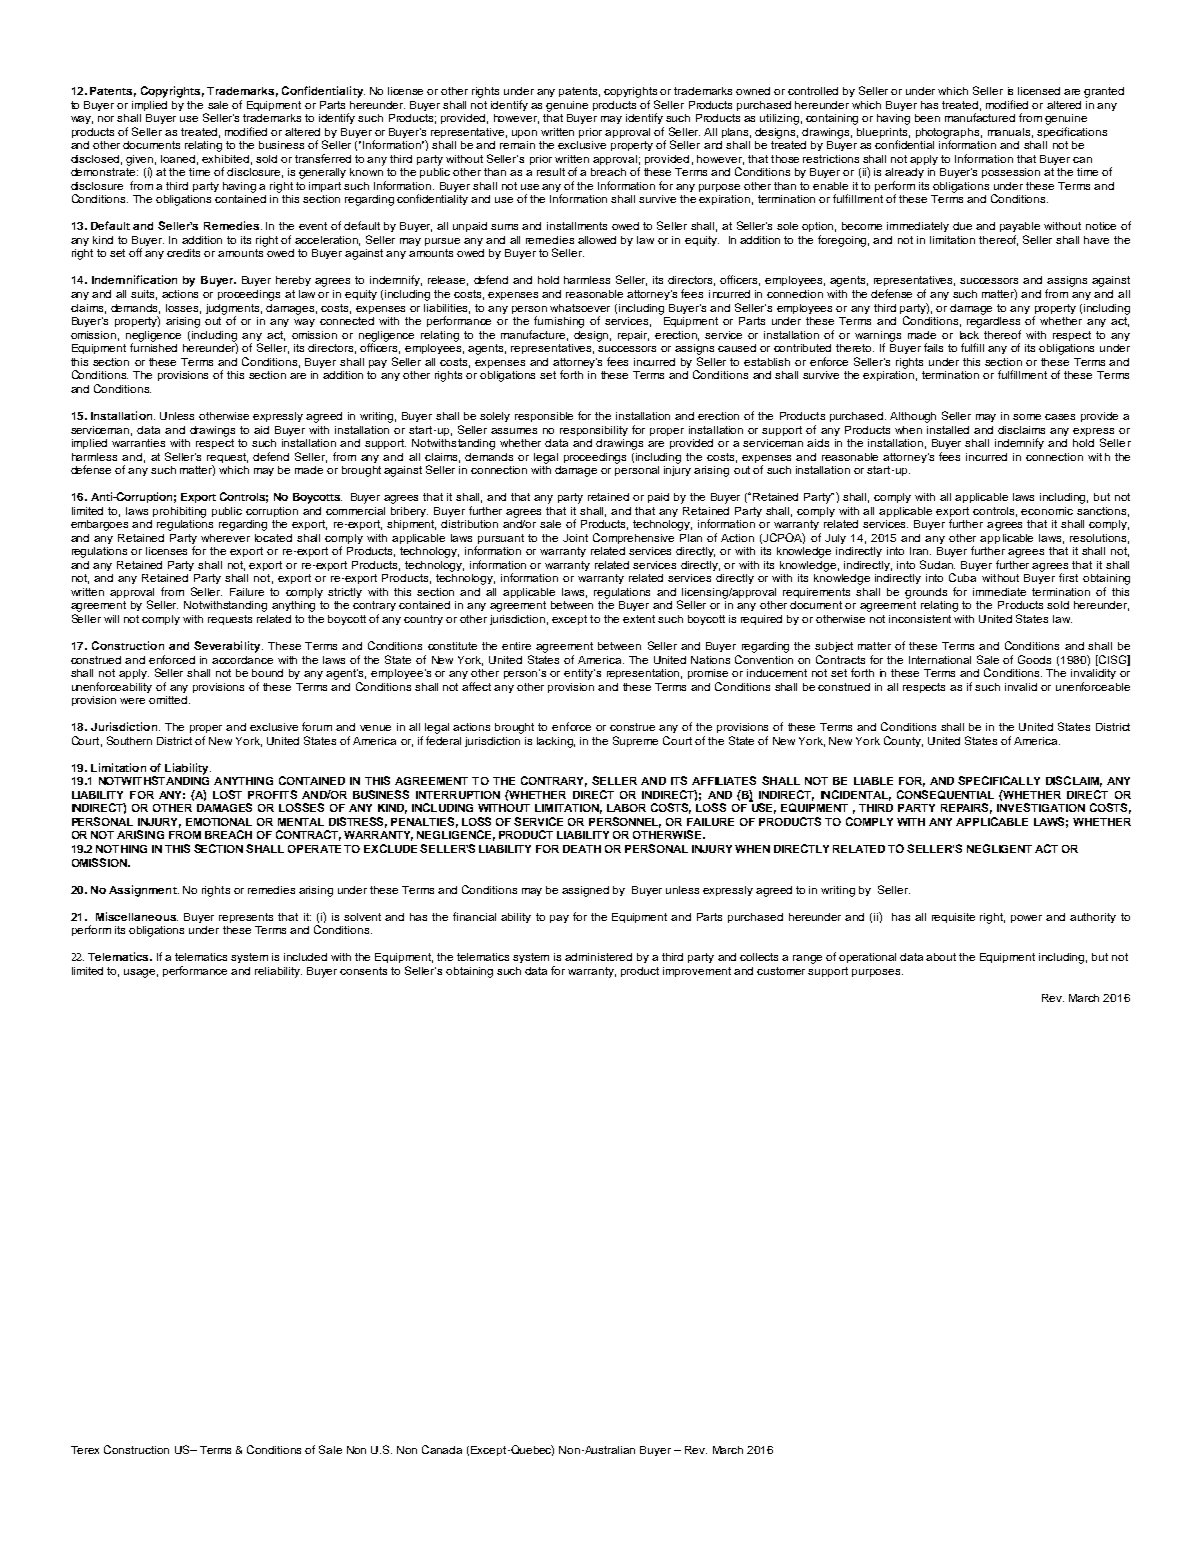  What do you see at coordinates (227, 794) in the image?
I see `LOST` at bounding box center [227, 794].
